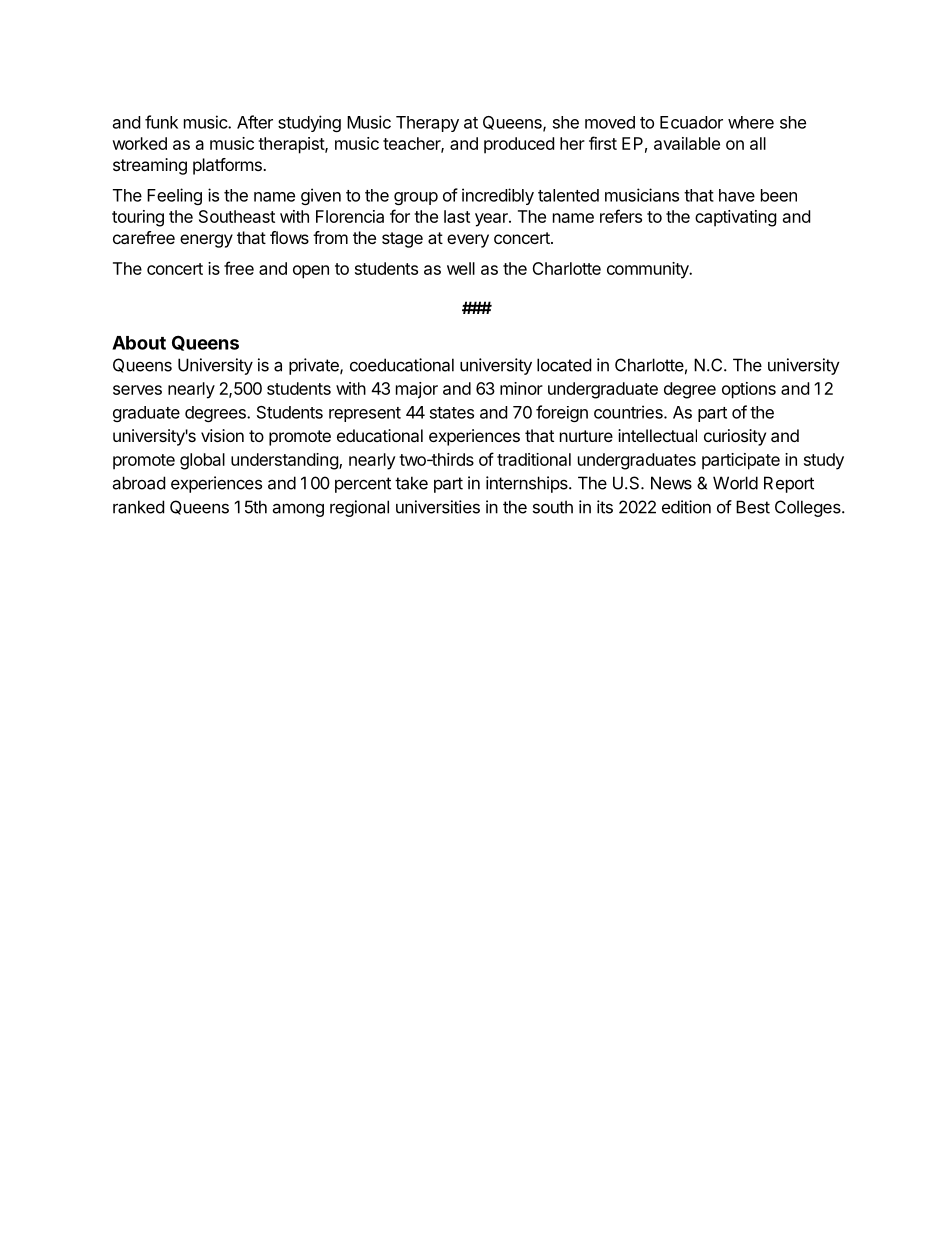 Image resolution: width=952 pixels, height=1233 pixels. What do you see at coordinates (457, 216) in the image?
I see `last` at bounding box center [457, 216].
